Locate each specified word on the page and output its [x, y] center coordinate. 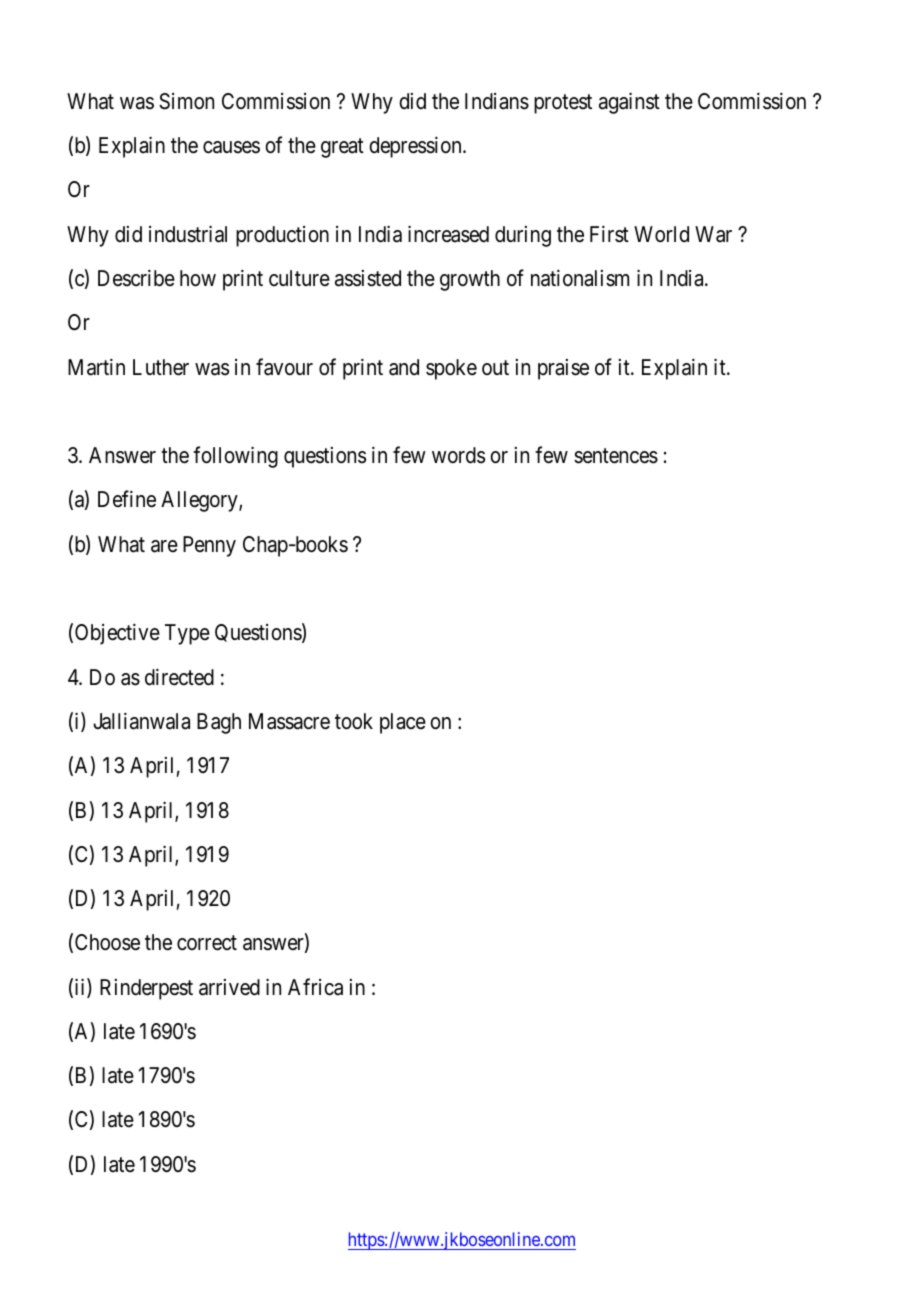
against [629, 103]
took [354, 721]
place [403, 723]
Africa [315, 987]
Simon [186, 101]
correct [207, 943]
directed [179, 677]
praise [563, 369]
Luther [161, 367]
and [404, 367]
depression [416, 147]
